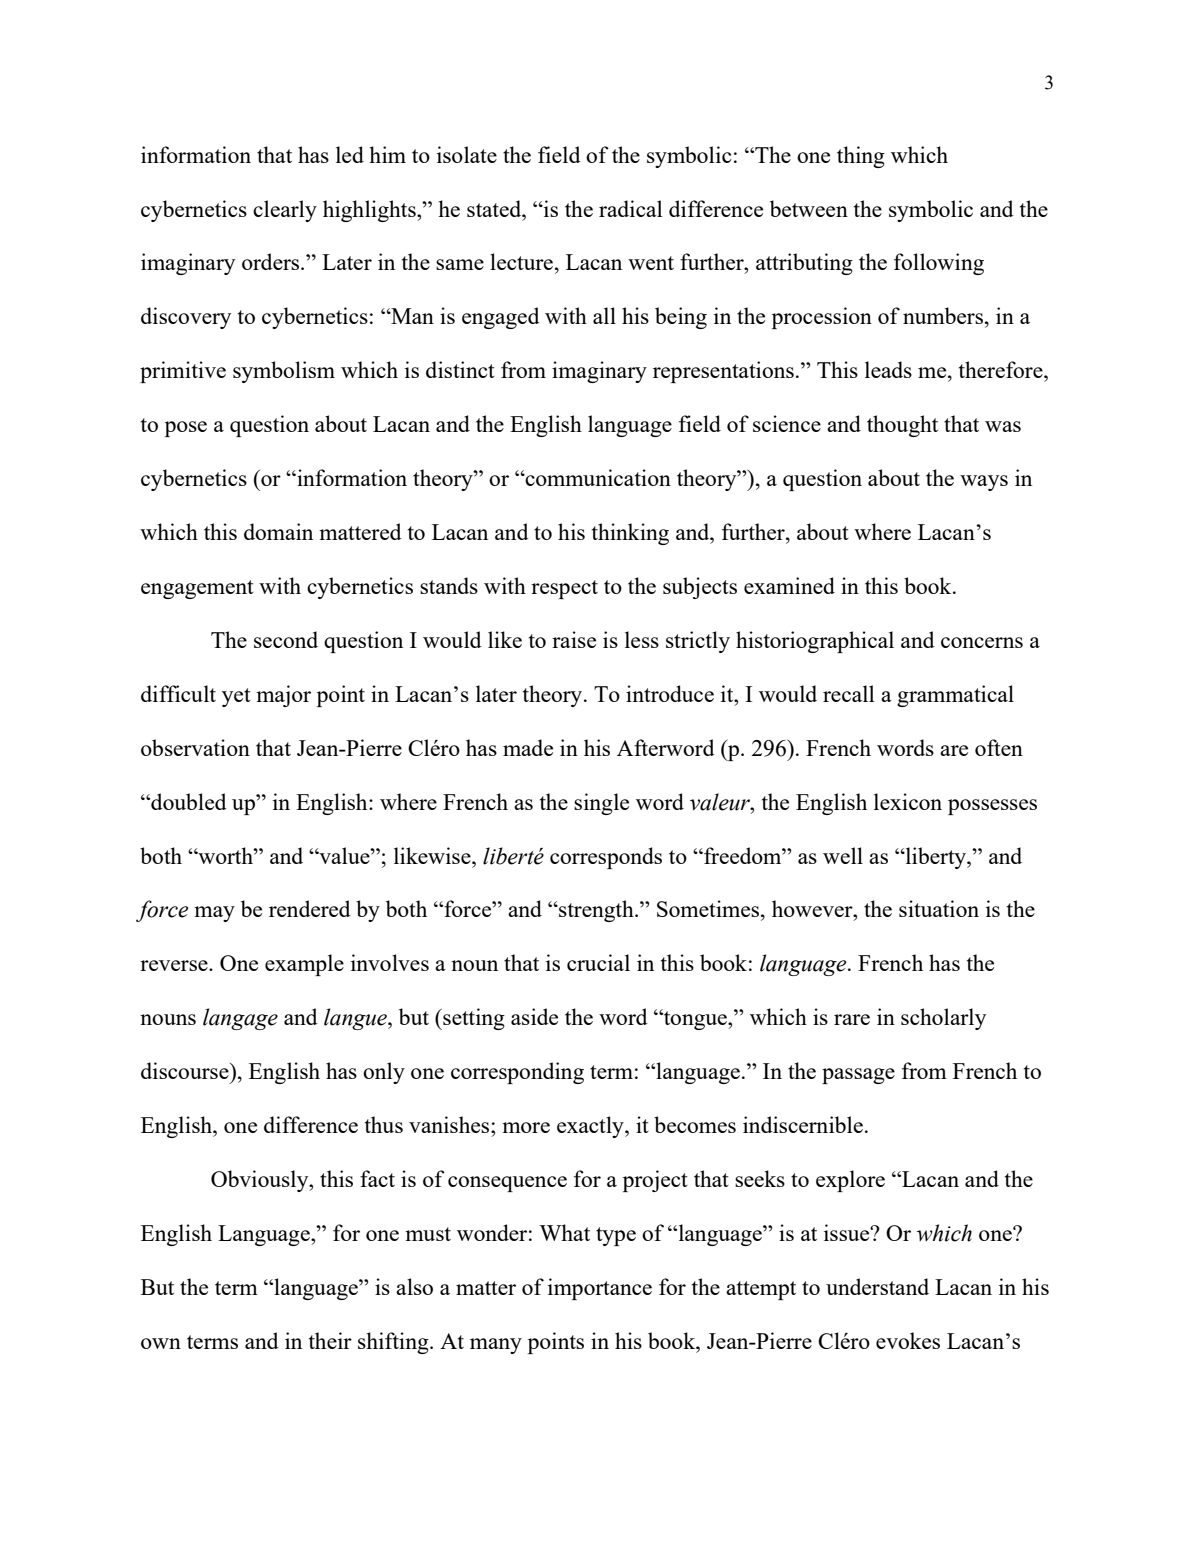 The image size is (1195, 1547). What do you see at coordinates (861, 157) in the image?
I see `thing` at bounding box center [861, 157].
